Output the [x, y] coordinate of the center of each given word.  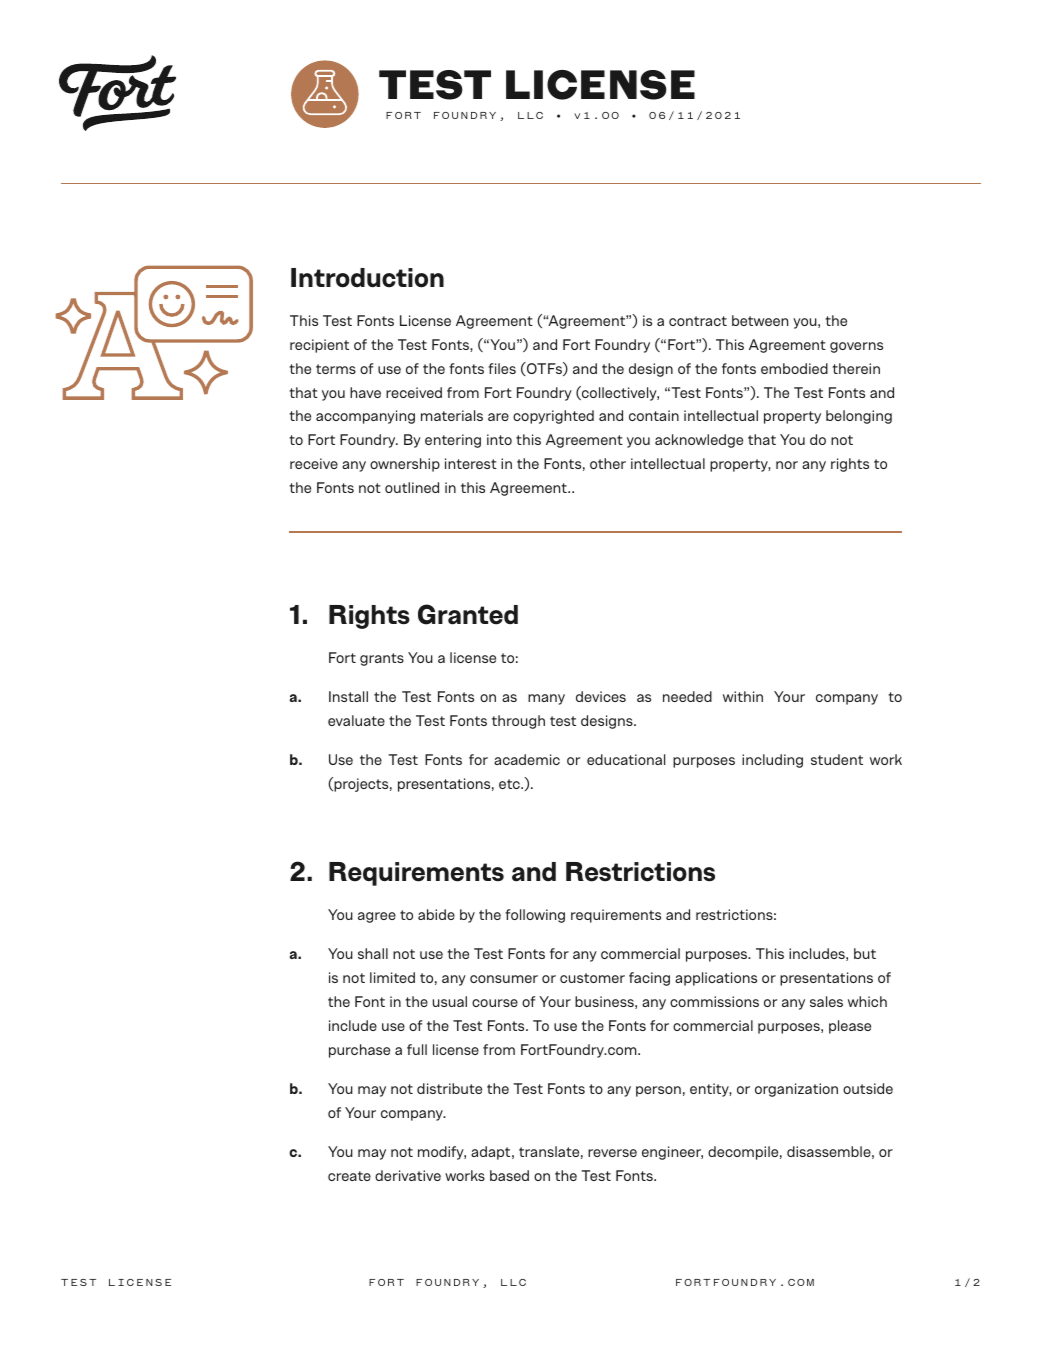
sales [826, 1001]
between [760, 320]
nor [787, 465]
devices [601, 696]
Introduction [367, 278]
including [772, 761]
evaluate [356, 720]
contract [698, 321]
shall [373, 953]
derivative [408, 1175]
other [608, 463]
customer [592, 978]
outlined [412, 487]
